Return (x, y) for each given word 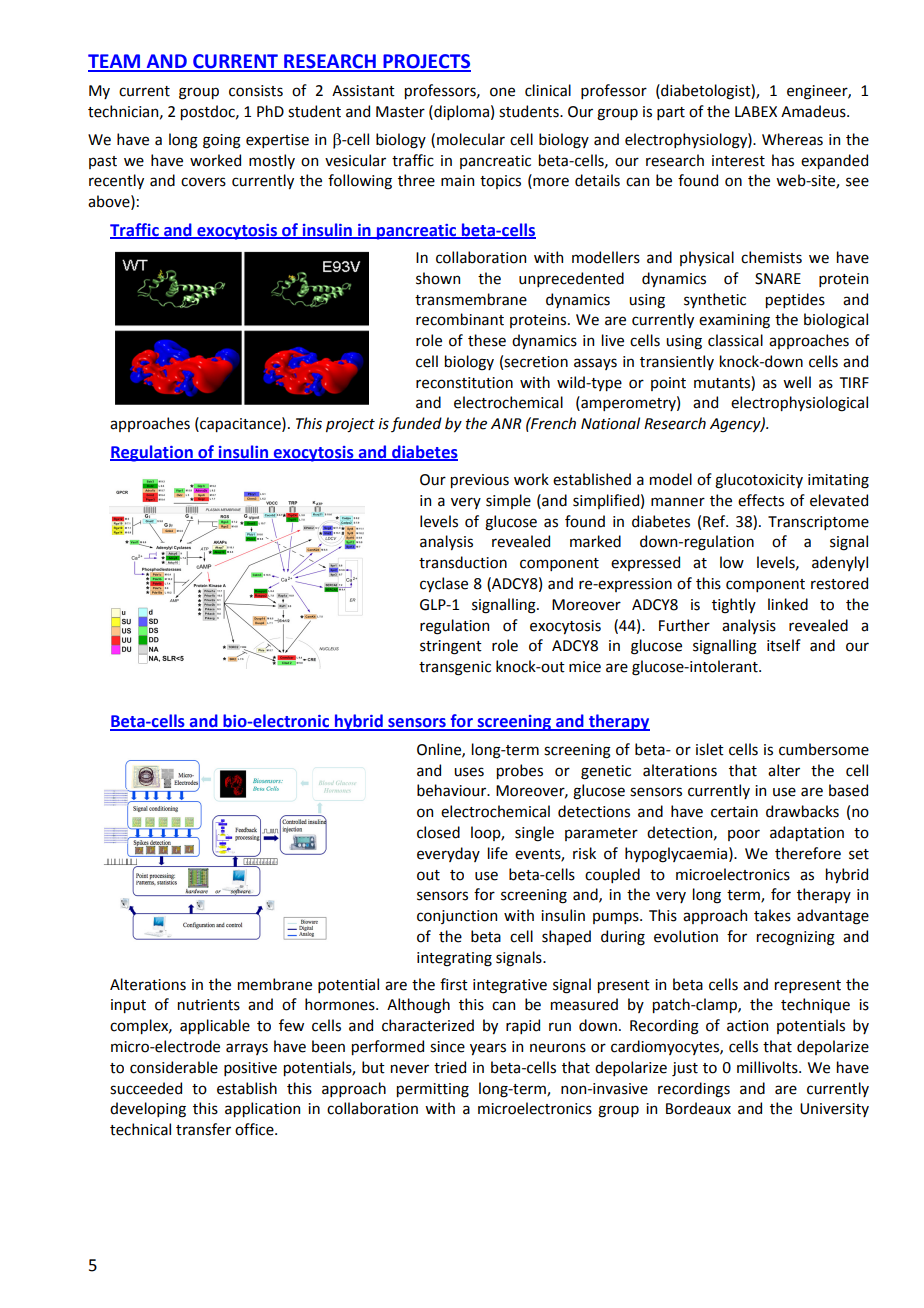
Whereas (792, 139)
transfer (203, 1129)
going (222, 141)
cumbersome (824, 749)
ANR (506, 423)
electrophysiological (799, 404)
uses (469, 772)
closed (438, 832)
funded (416, 424)
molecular (471, 139)
